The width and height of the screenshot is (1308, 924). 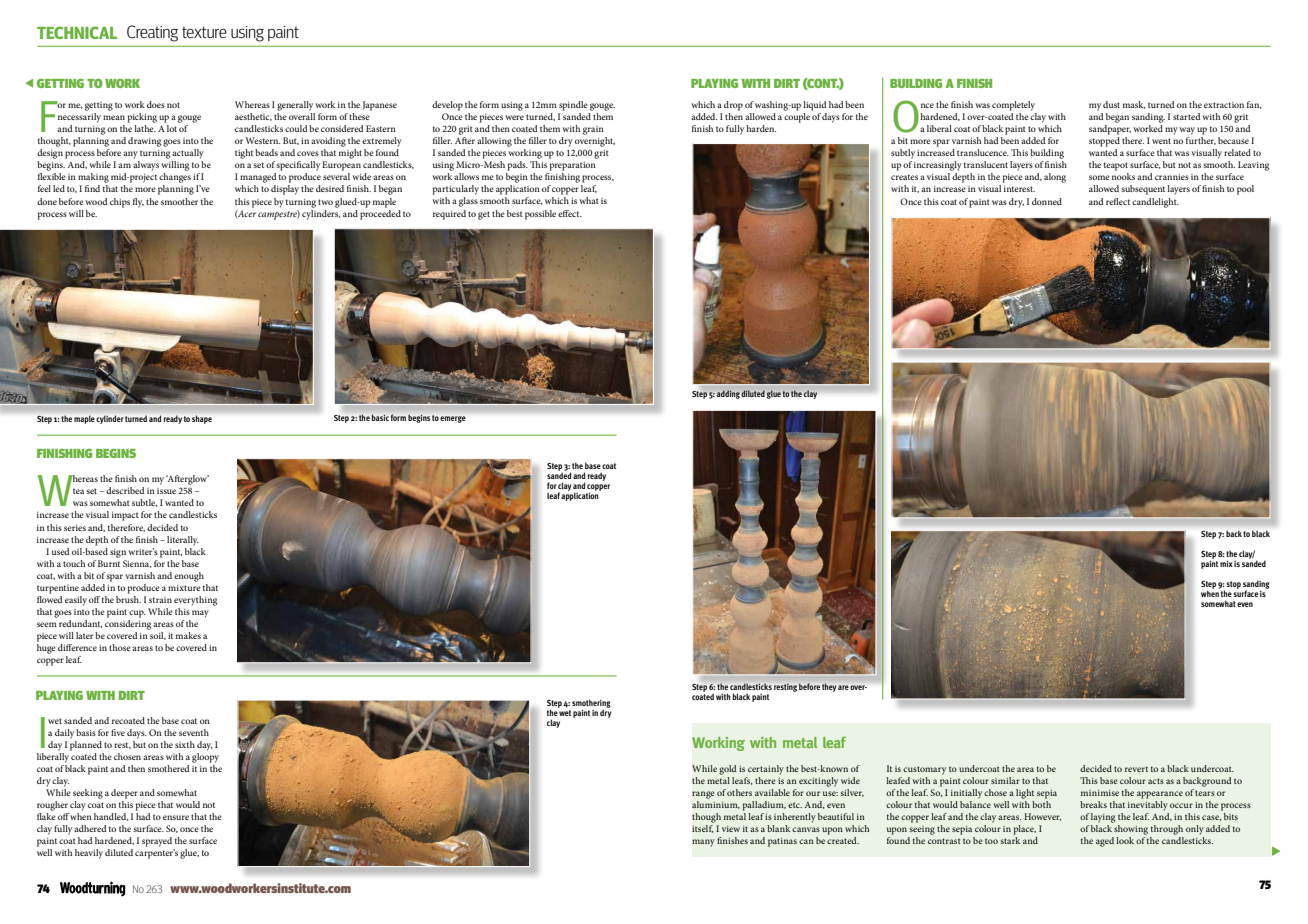 What do you see at coordinates (733, 106) in the screenshot?
I see `drop` at bounding box center [733, 106].
